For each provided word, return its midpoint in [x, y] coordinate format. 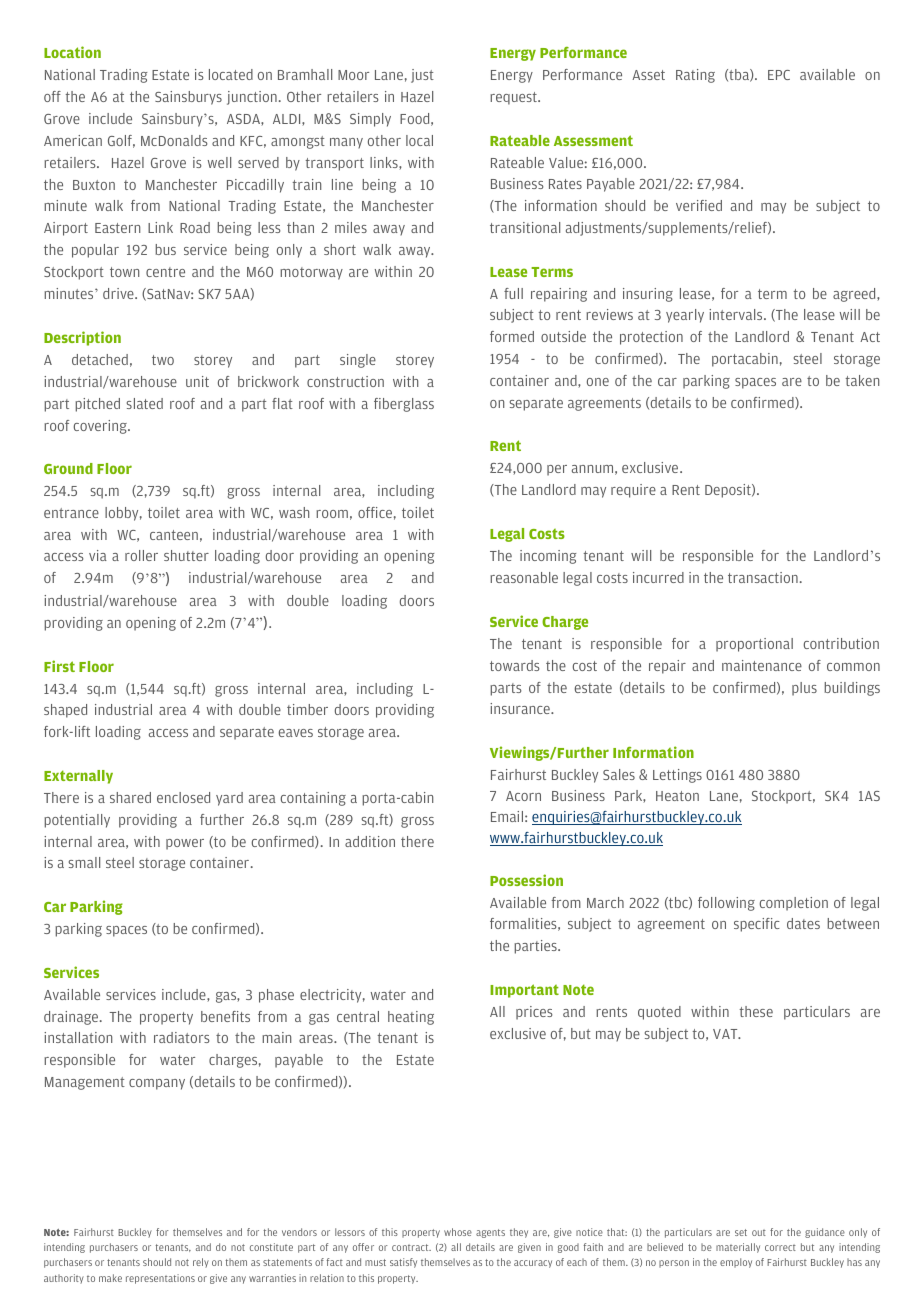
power [185, 844]
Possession [526, 880]
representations [160, 1279]
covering [101, 427]
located [231, 74]
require [633, 491]
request [514, 98]
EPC [779, 75]
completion [794, 904]
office [375, 512]
